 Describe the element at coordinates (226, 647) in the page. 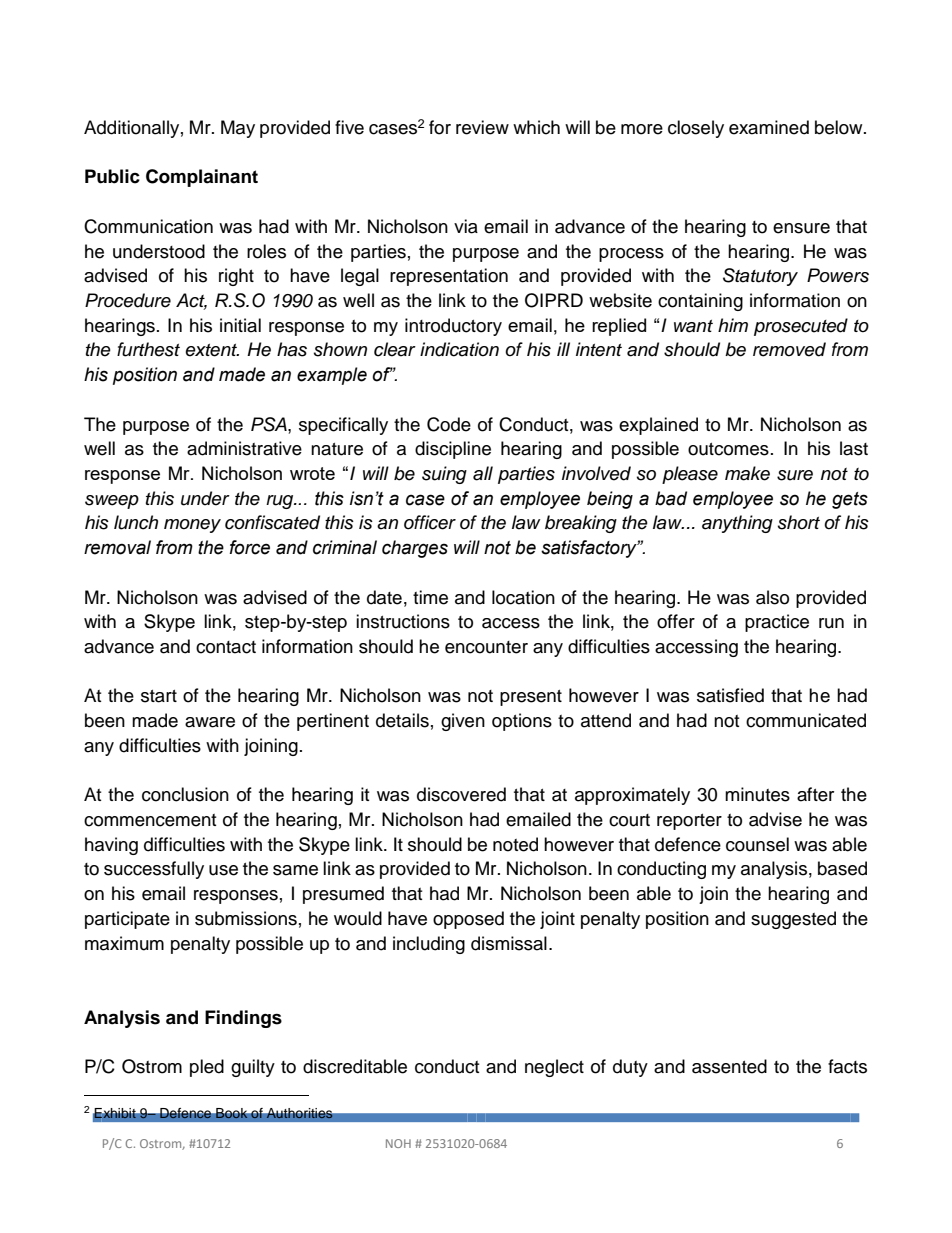

I see `contact` at that location.
